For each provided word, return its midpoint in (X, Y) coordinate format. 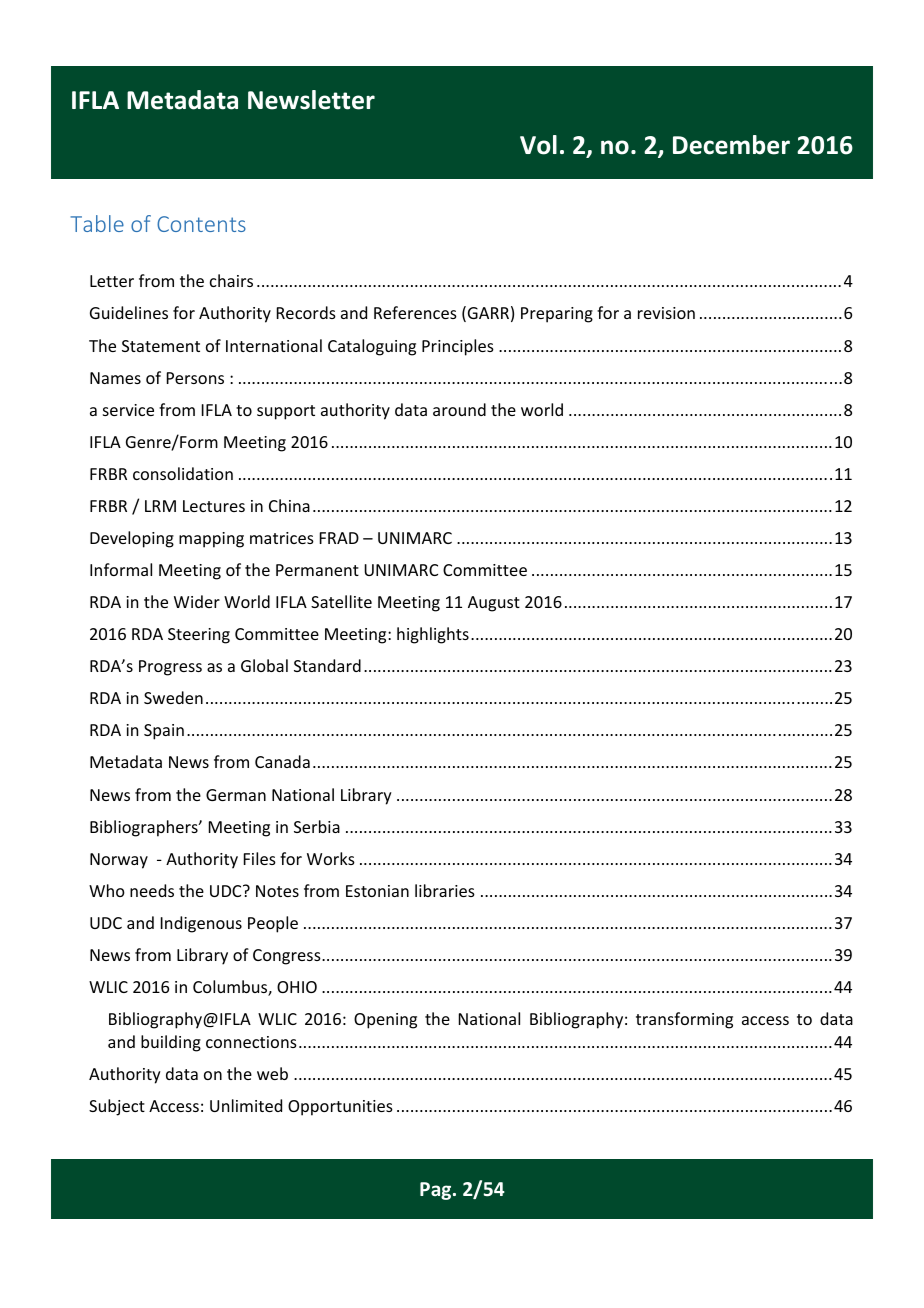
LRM (160, 506)
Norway (119, 861)
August (494, 604)
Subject (117, 1107)
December (731, 145)
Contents (201, 224)
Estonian (377, 891)
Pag (437, 1191)
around (459, 409)
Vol (538, 145)
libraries (445, 890)
